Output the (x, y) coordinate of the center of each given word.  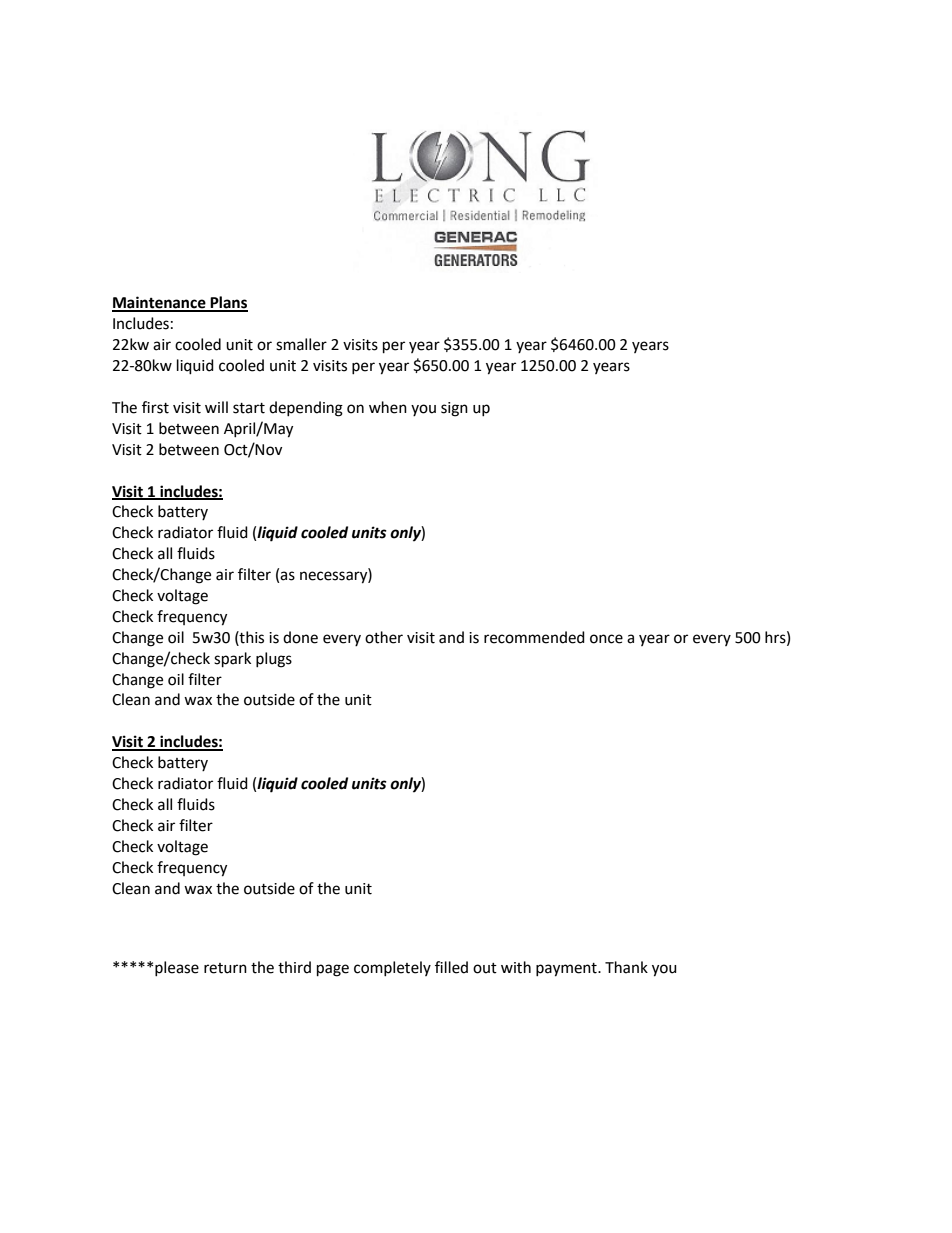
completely (392, 968)
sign (454, 409)
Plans (228, 303)
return (225, 968)
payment (567, 970)
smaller (301, 344)
